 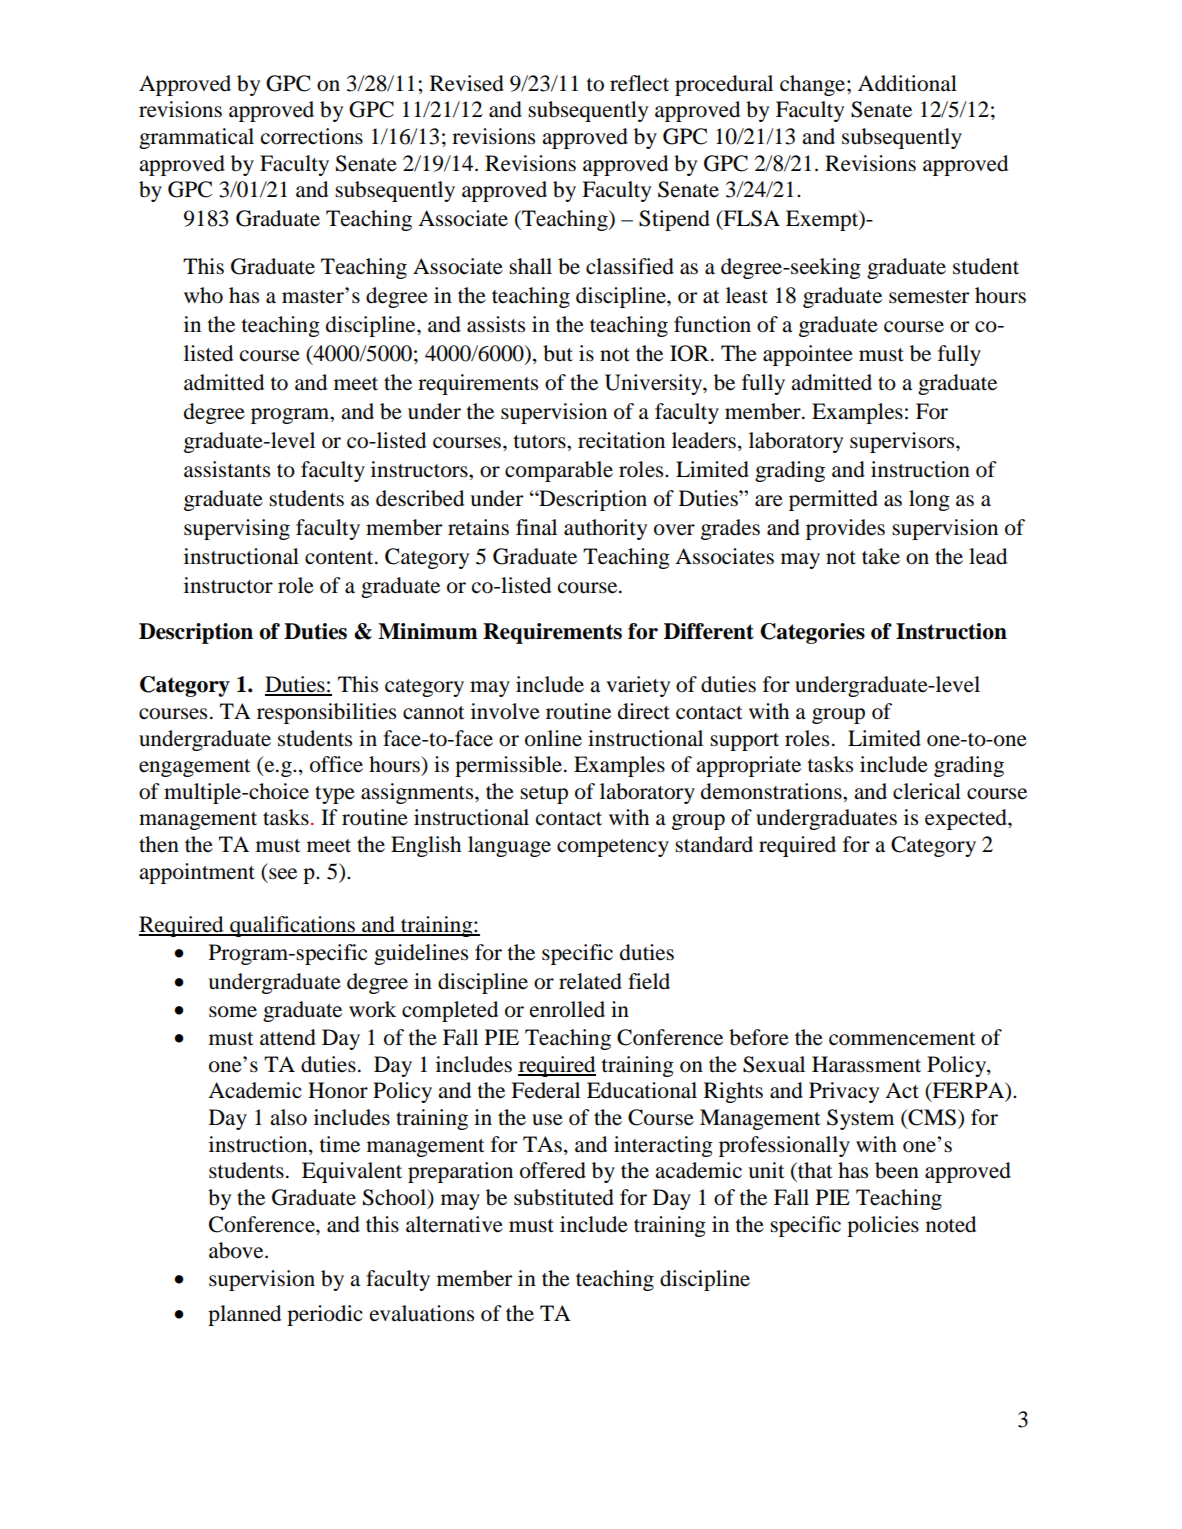 I want to click on clerical, so click(x=927, y=791).
